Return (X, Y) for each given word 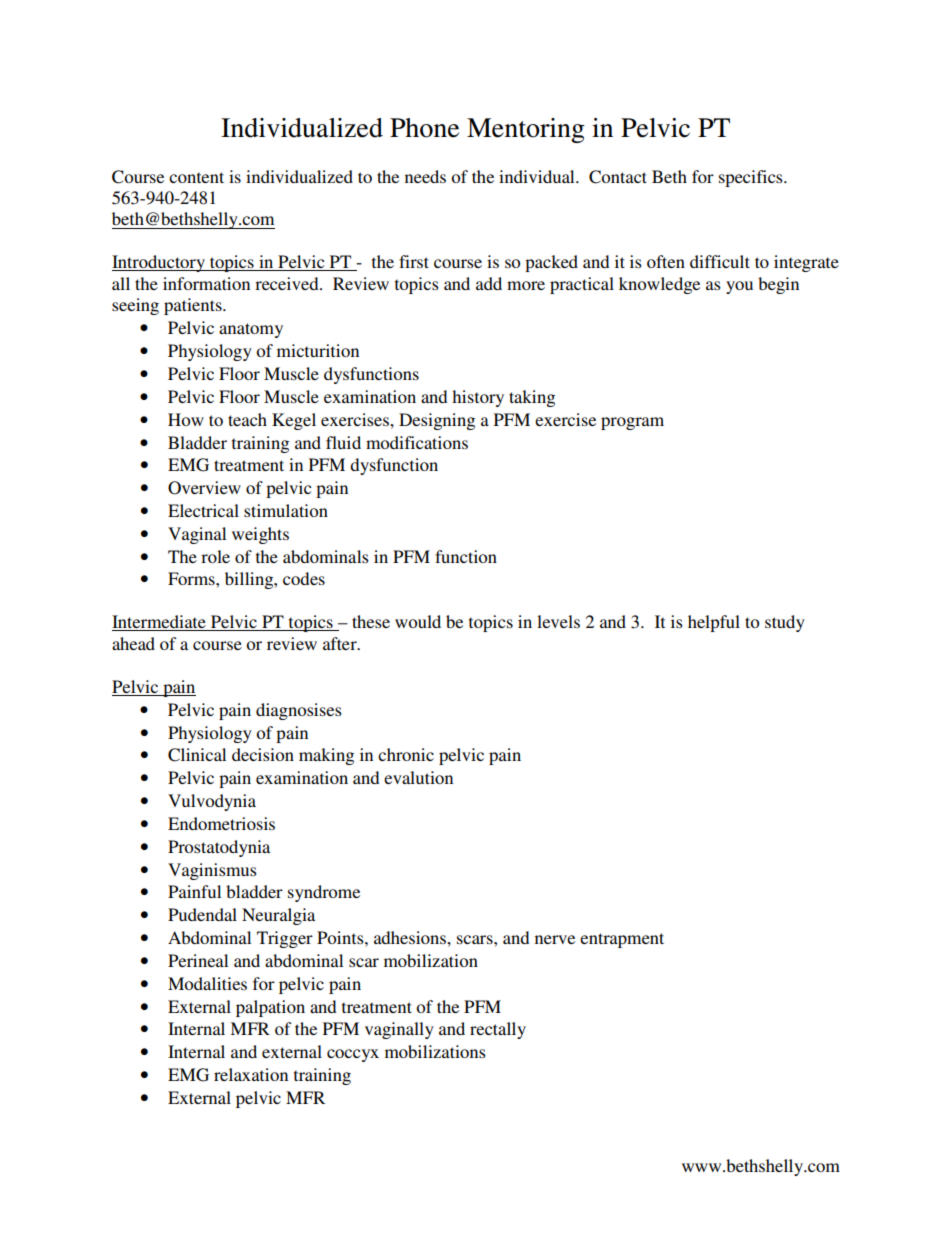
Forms (192, 578)
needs (425, 176)
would (418, 621)
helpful (714, 623)
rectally (498, 1030)
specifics (752, 178)
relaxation (251, 1074)
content (196, 177)
